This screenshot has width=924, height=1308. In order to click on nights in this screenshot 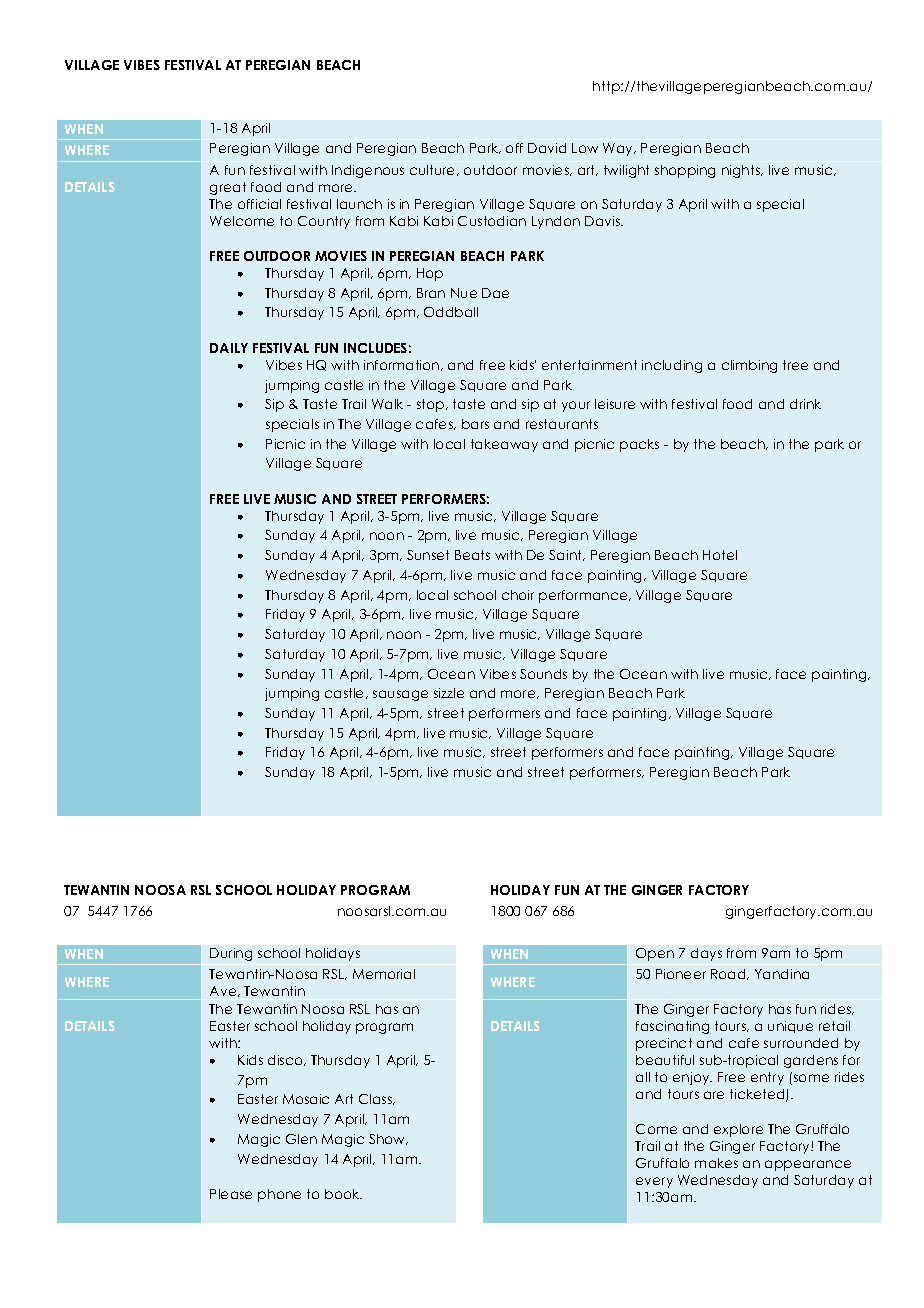, I will do `click(742, 171)`.
